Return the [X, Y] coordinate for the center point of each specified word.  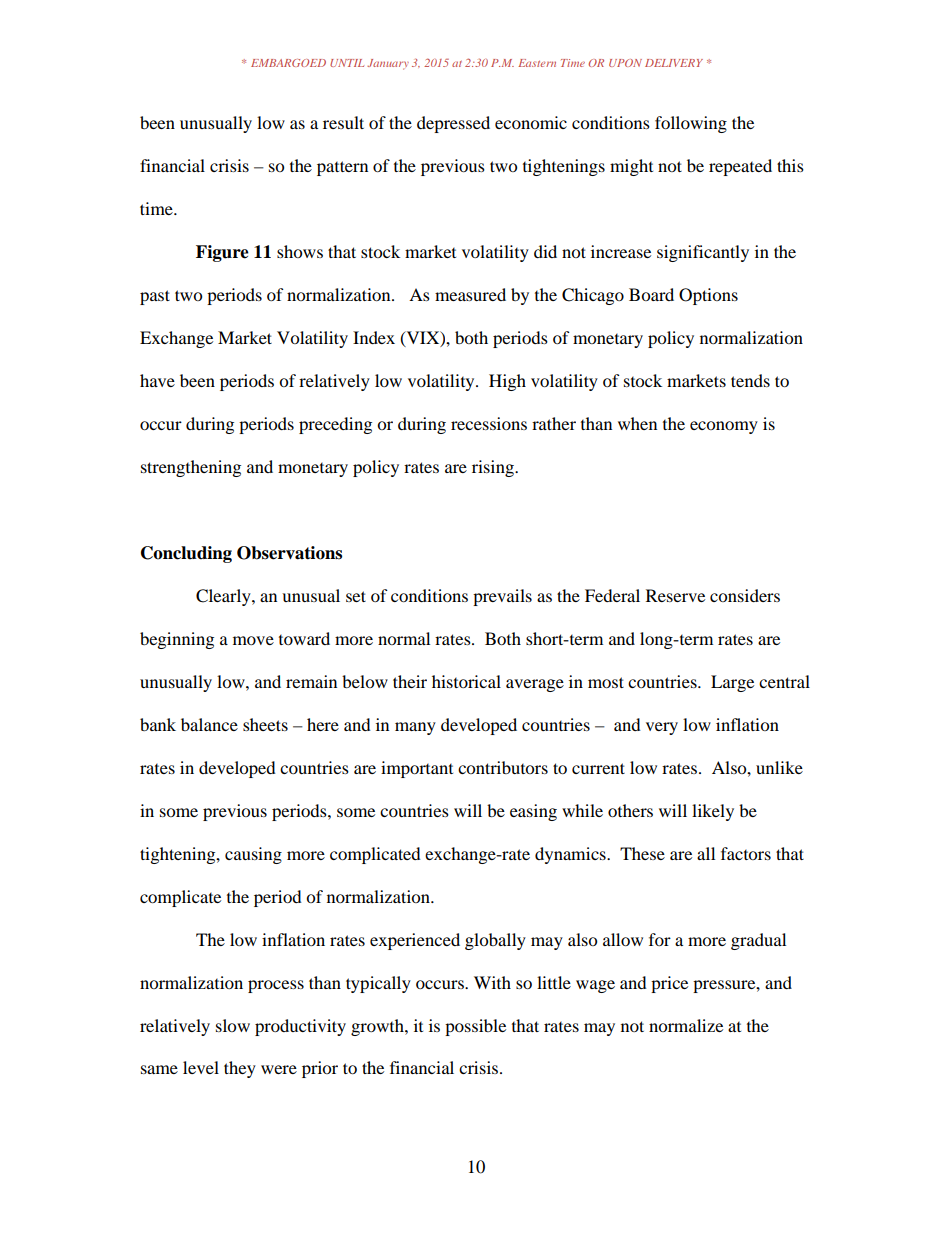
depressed [453, 124]
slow [233, 1025]
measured [470, 294]
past [155, 297]
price [669, 984]
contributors [503, 767]
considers [745, 595]
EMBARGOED [288, 63]
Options [708, 296]
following [691, 124]
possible [475, 1027]
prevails [502, 597]
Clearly [224, 597]
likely [713, 812]
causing [253, 855]
